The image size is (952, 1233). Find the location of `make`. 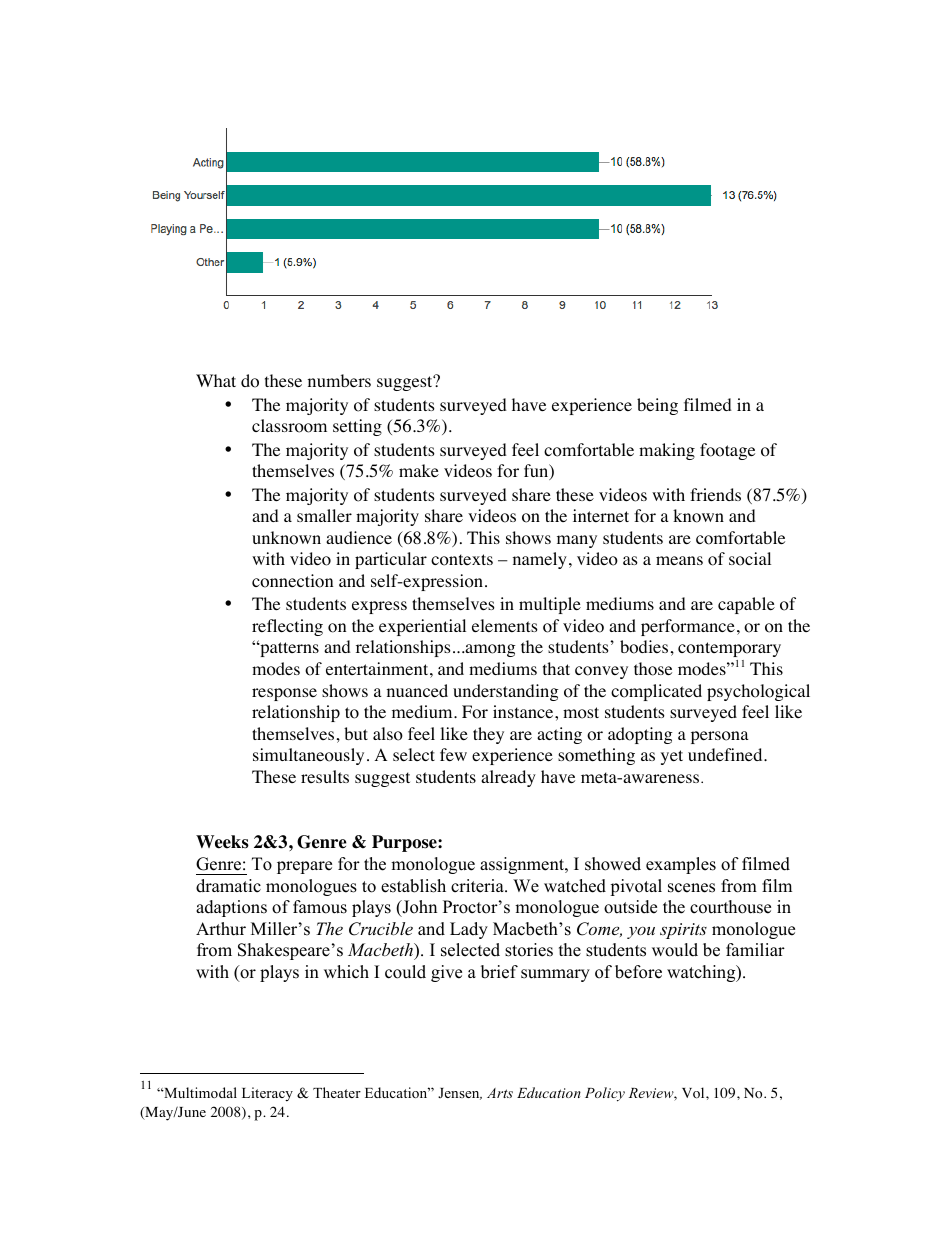

make is located at coordinates (419, 470).
